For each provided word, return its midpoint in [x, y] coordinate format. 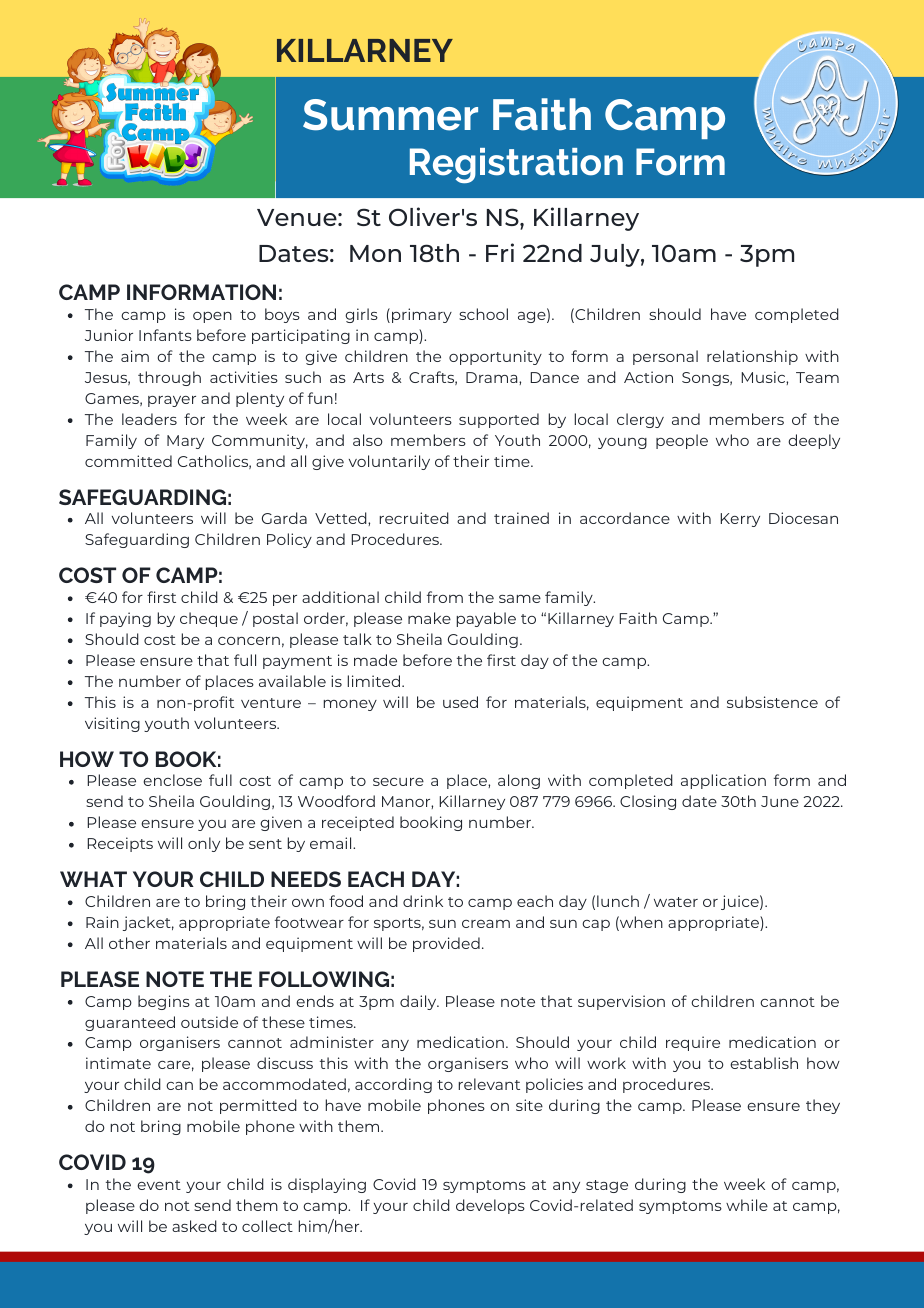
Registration [516, 165]
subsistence [772, 702]
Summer [390, 115]
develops [490, 1206]
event [159, 1185]
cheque [209, 619]
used [460, 702]
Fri [500, 252]
